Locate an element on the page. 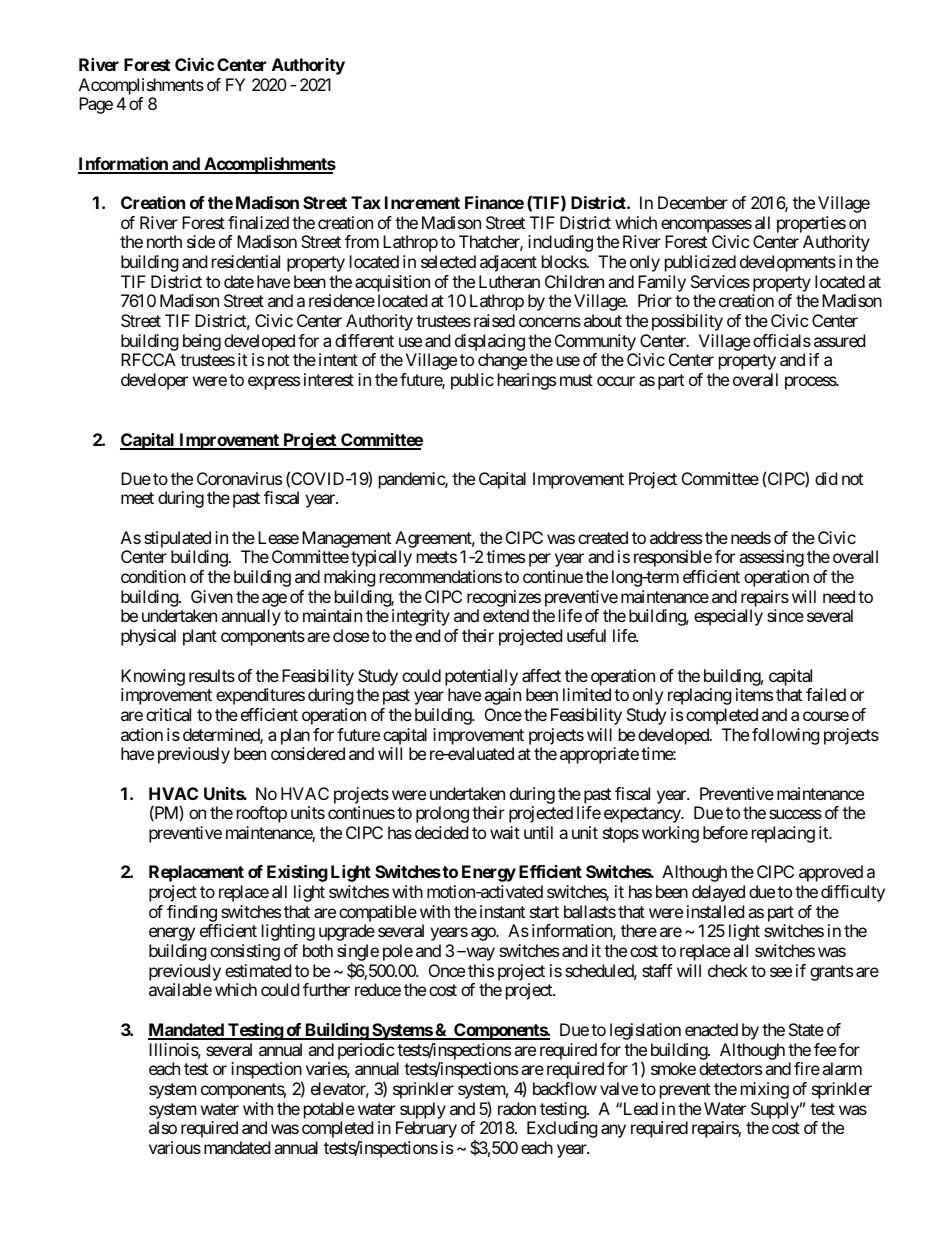 This document has width=952, height=1233. Page is located at coordinates (96, 105).
